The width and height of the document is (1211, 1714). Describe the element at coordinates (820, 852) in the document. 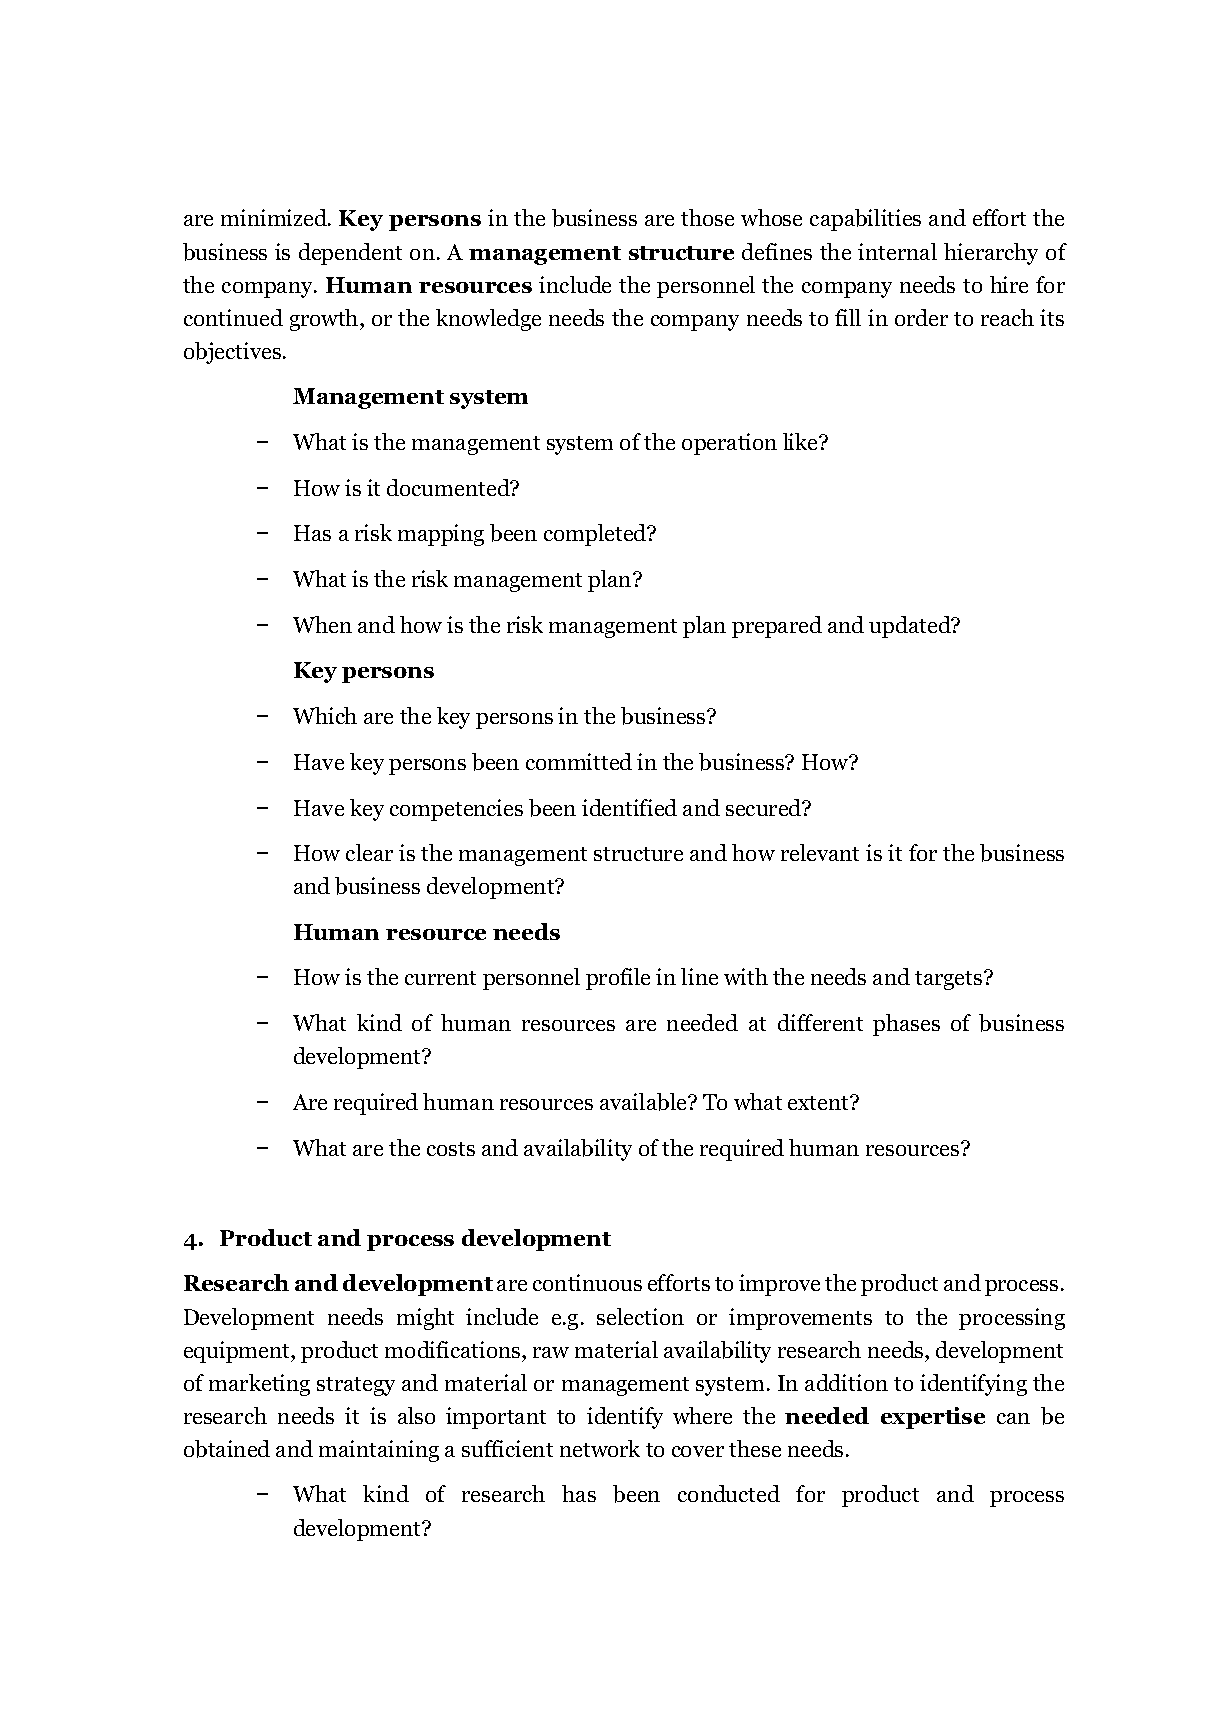

I see `relevant` at that location.
